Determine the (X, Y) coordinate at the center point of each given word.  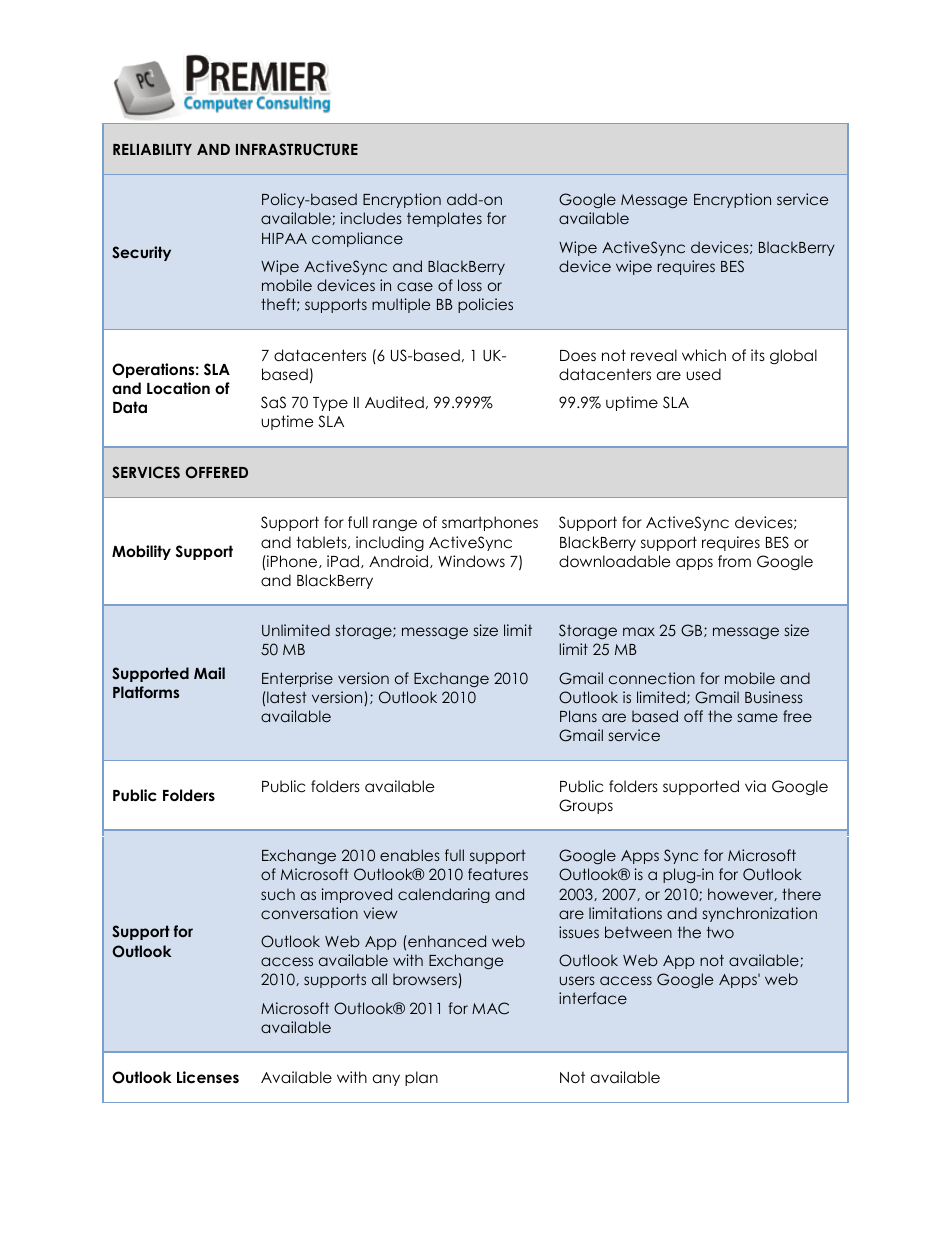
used (703, 374)
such (278, 894)
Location (178, 388)
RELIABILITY (152, 149)
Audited (394, 402)
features (498, 874)
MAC (490, 1008)
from (734, 561)
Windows (471, 561)
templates (444, 219)
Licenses (208, 1077)
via (755, 786)
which (704, 355)
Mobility (141, 552)
